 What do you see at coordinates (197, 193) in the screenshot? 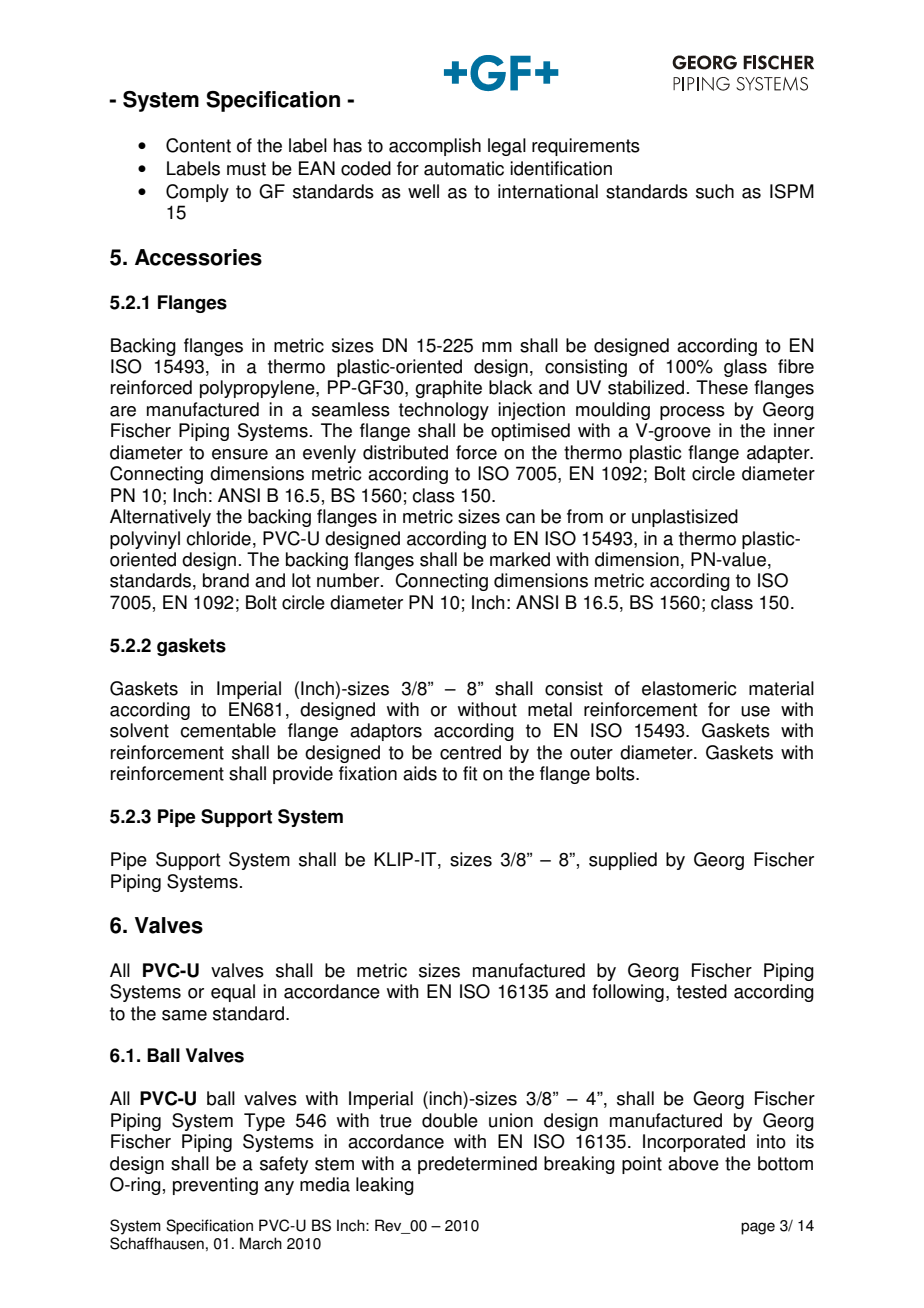
I see `Comply` at bounding box center [197, 193].
